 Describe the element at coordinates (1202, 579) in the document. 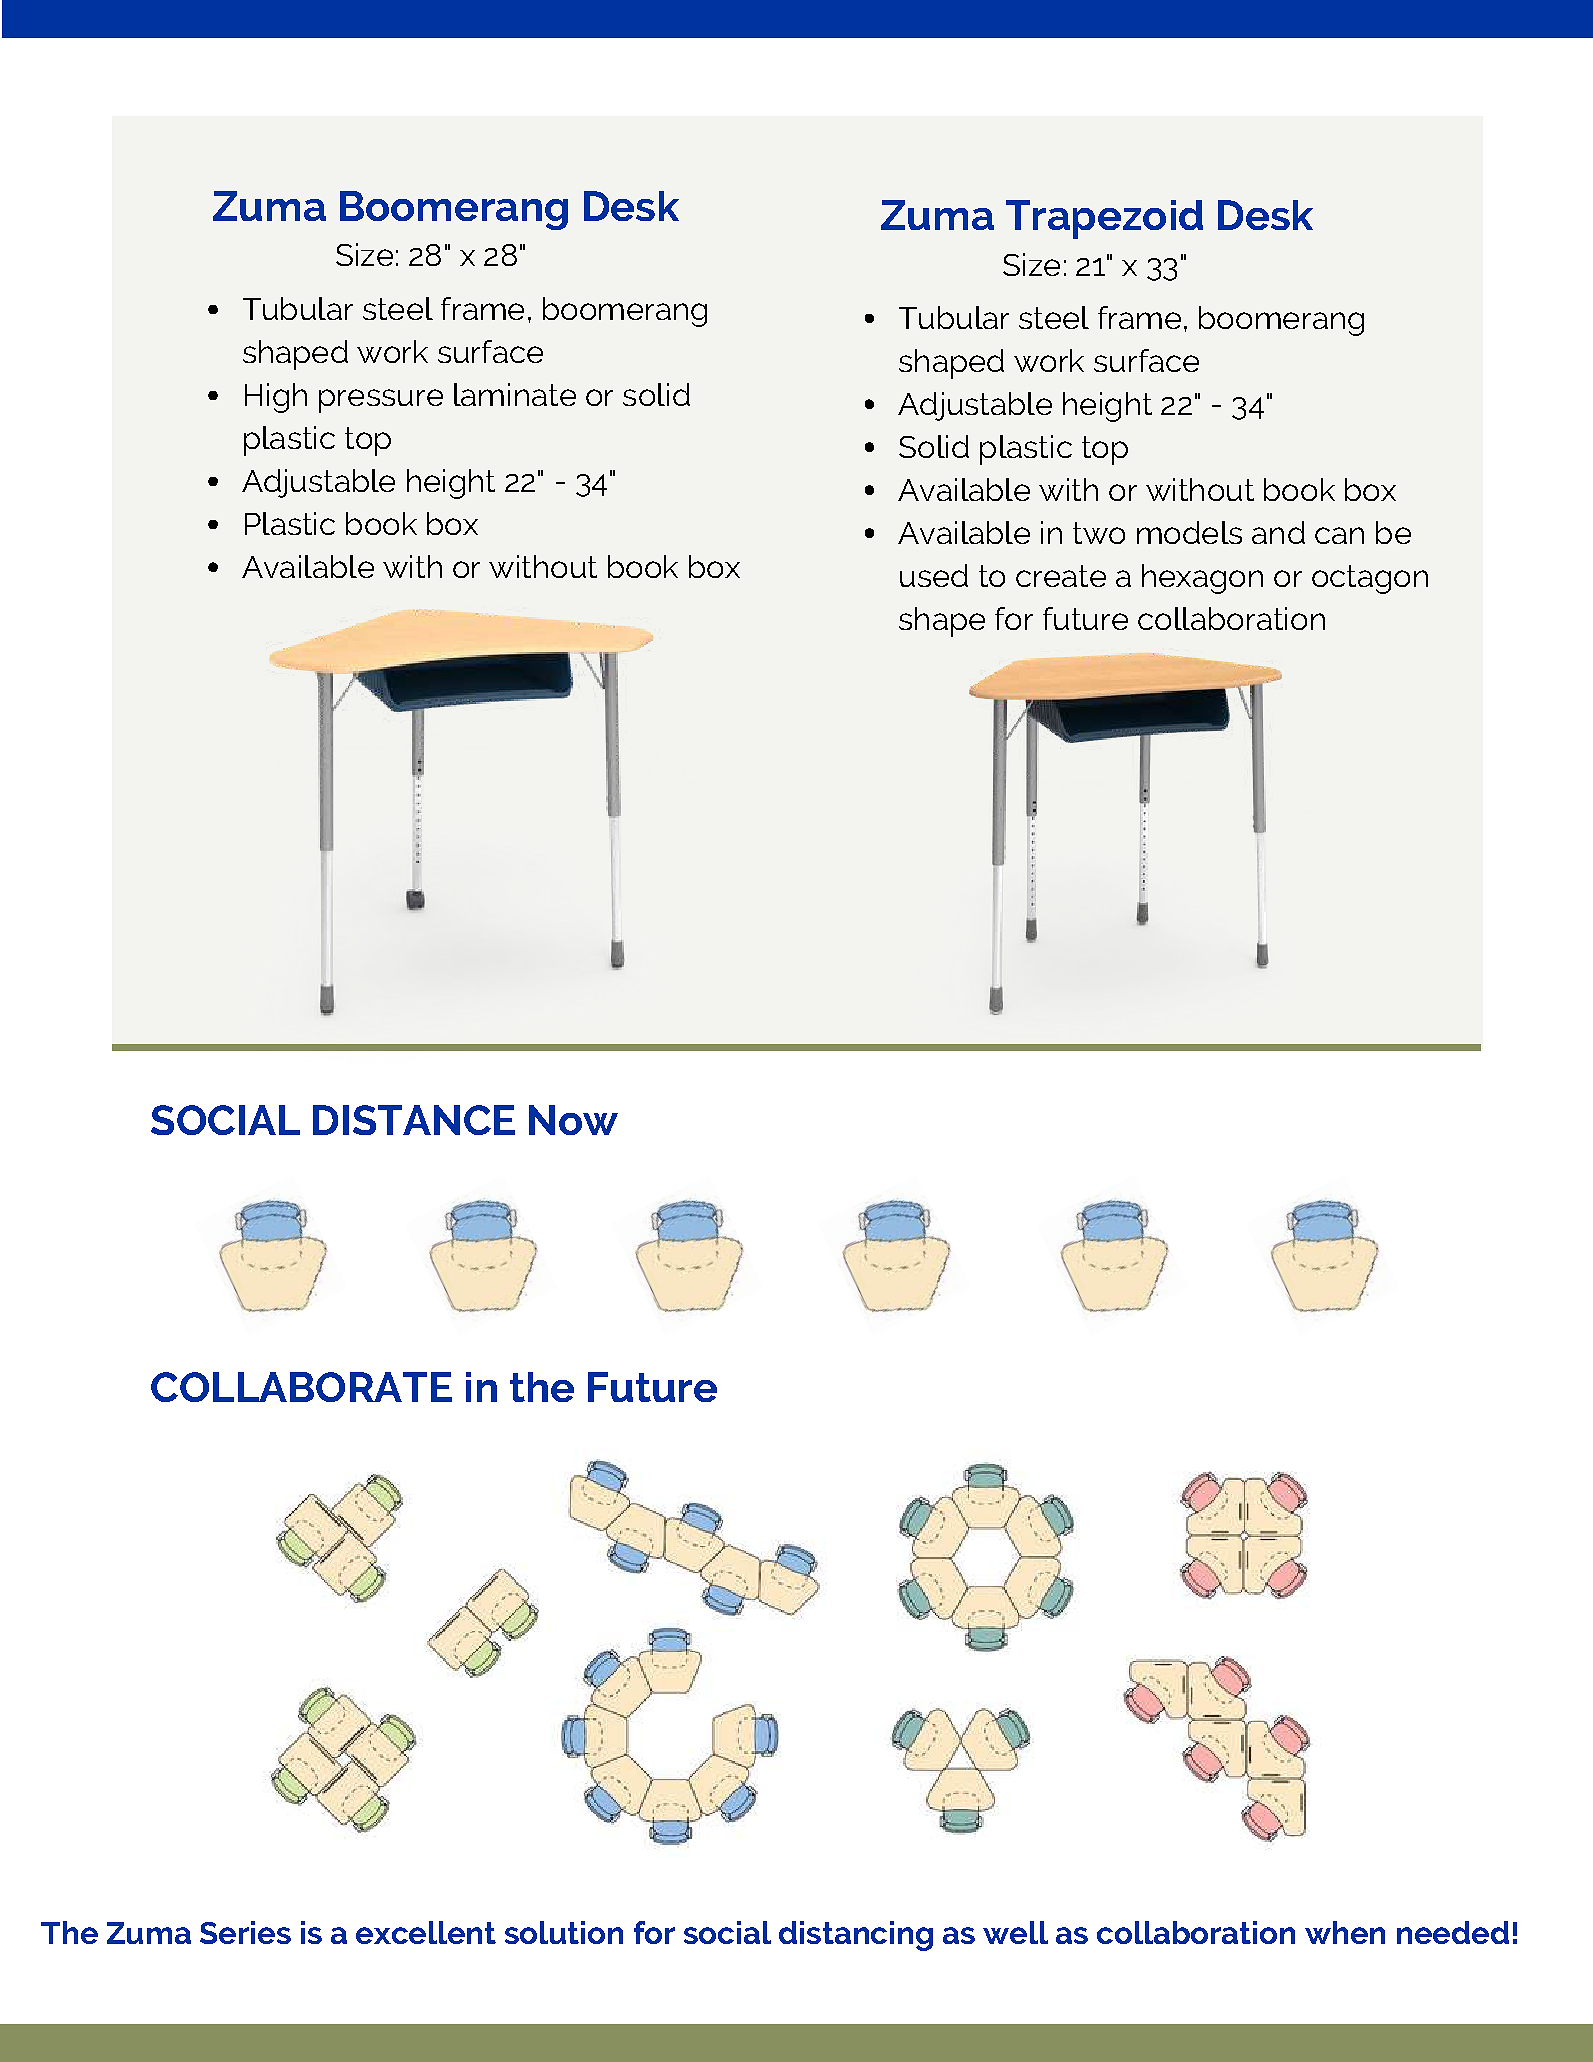

I see `hexagon` at that location.
